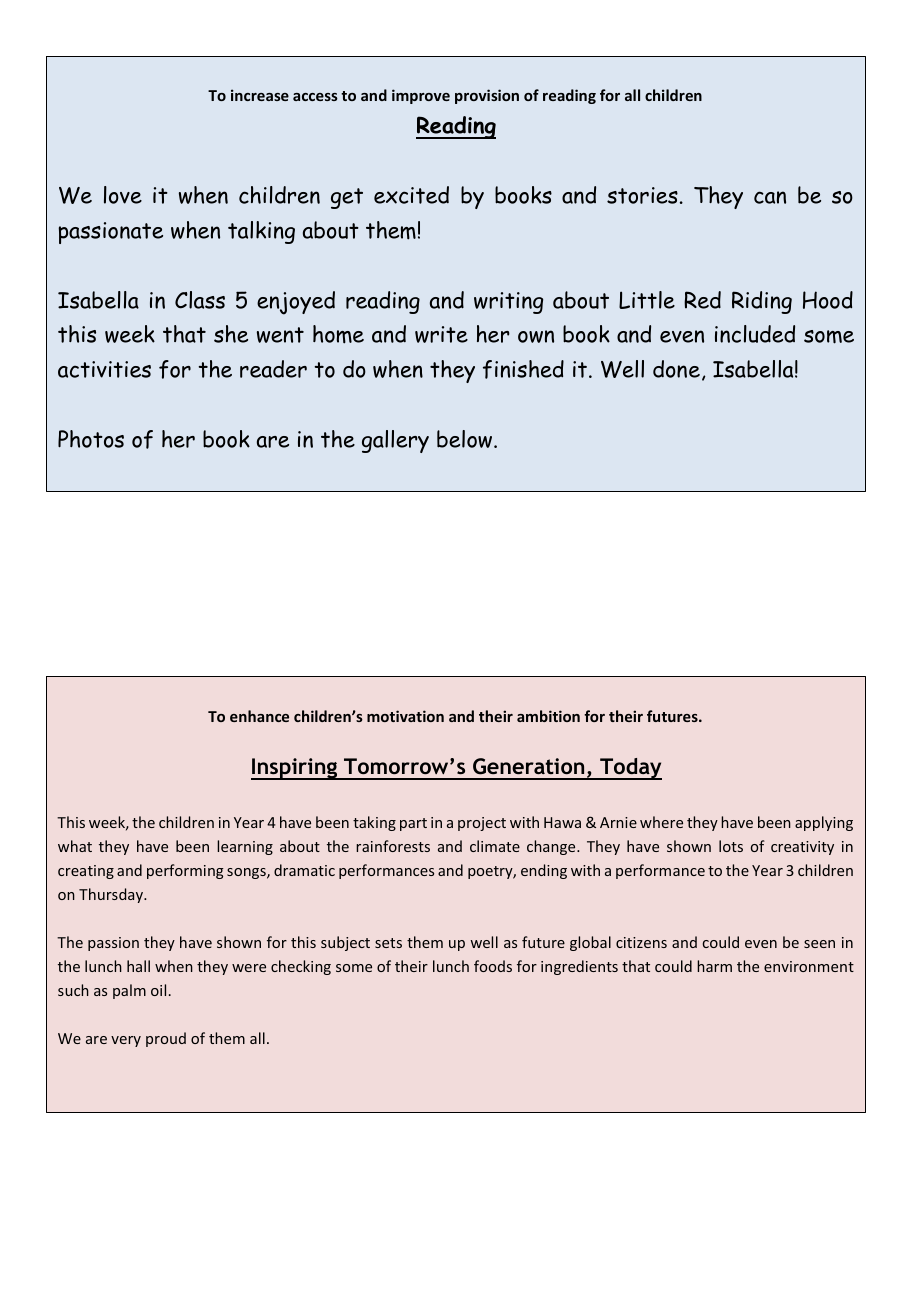  What do you see at coordinates (260, 95) in the screenshot?
I see `increase` at bounding box center [260, 95].
